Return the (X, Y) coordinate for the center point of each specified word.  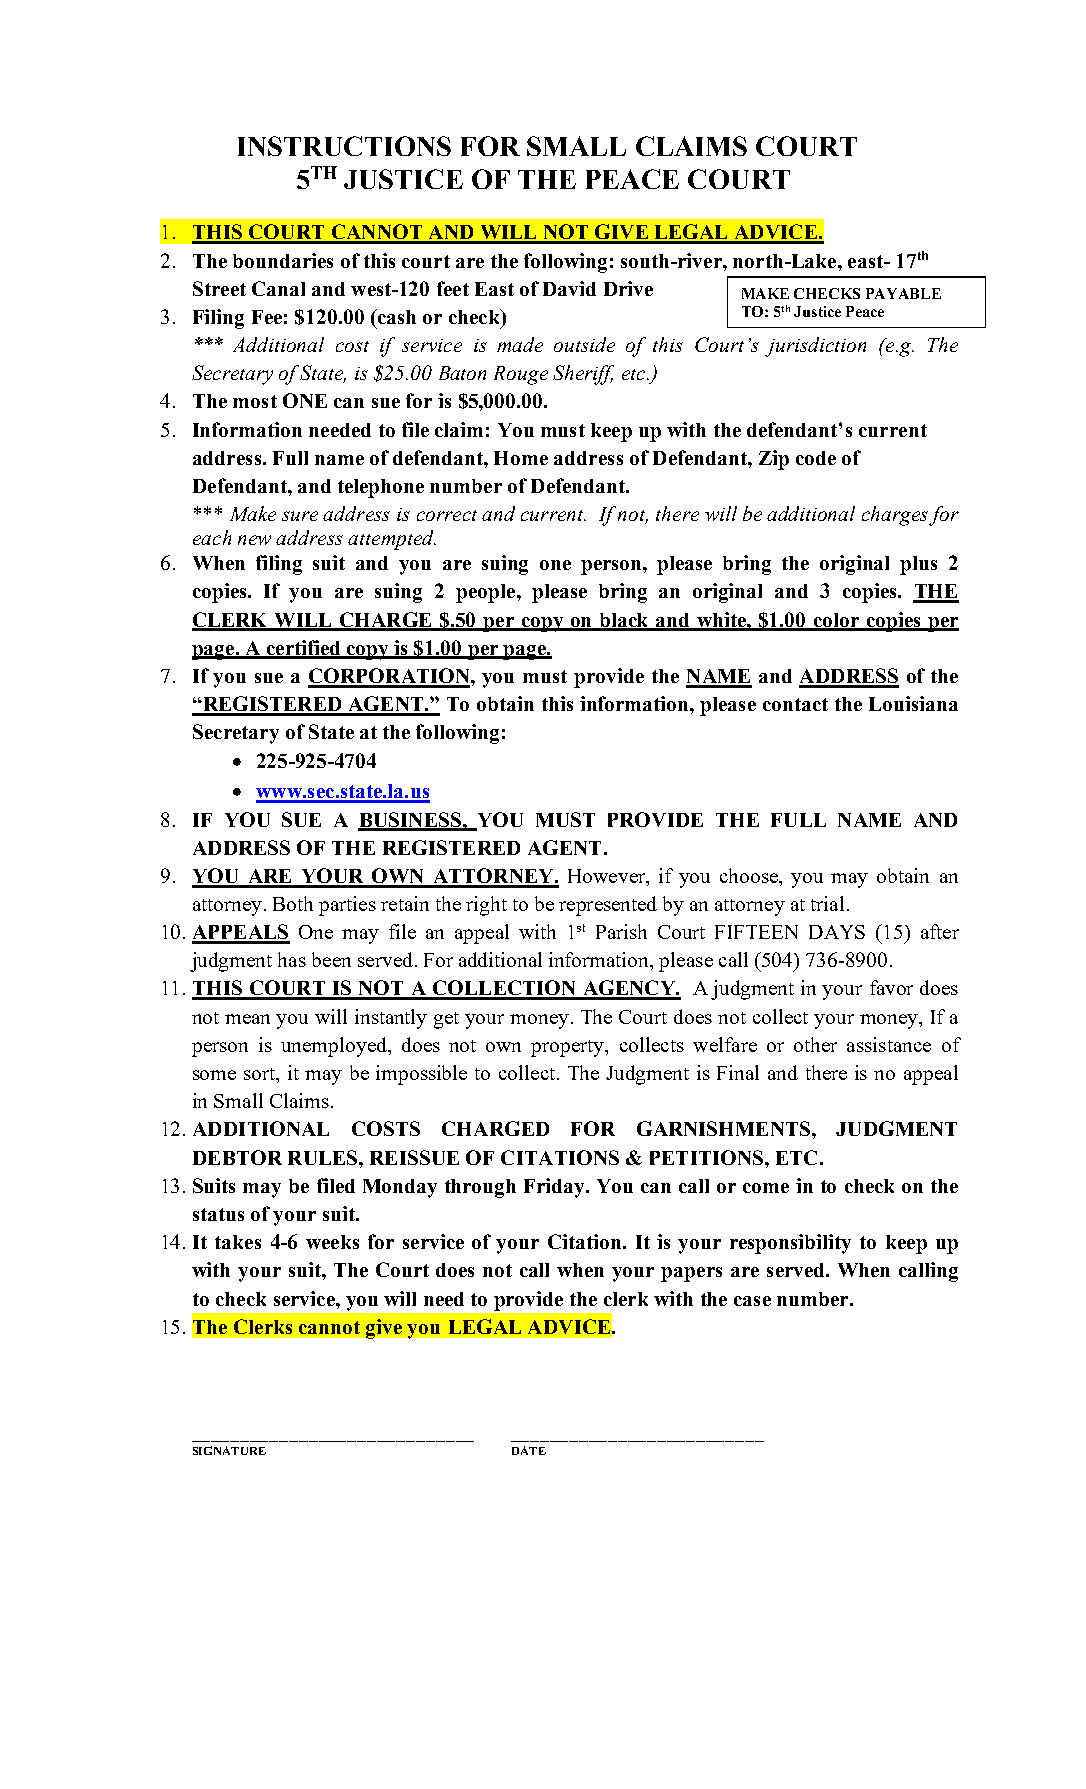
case (752, 1301)
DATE (529, 1450)
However (608, 877)
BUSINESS (410, 821)
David (569, 288)
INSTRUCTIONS (344, 146)
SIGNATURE (229, 1450)
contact (795, 704)
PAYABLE (903, 293)
